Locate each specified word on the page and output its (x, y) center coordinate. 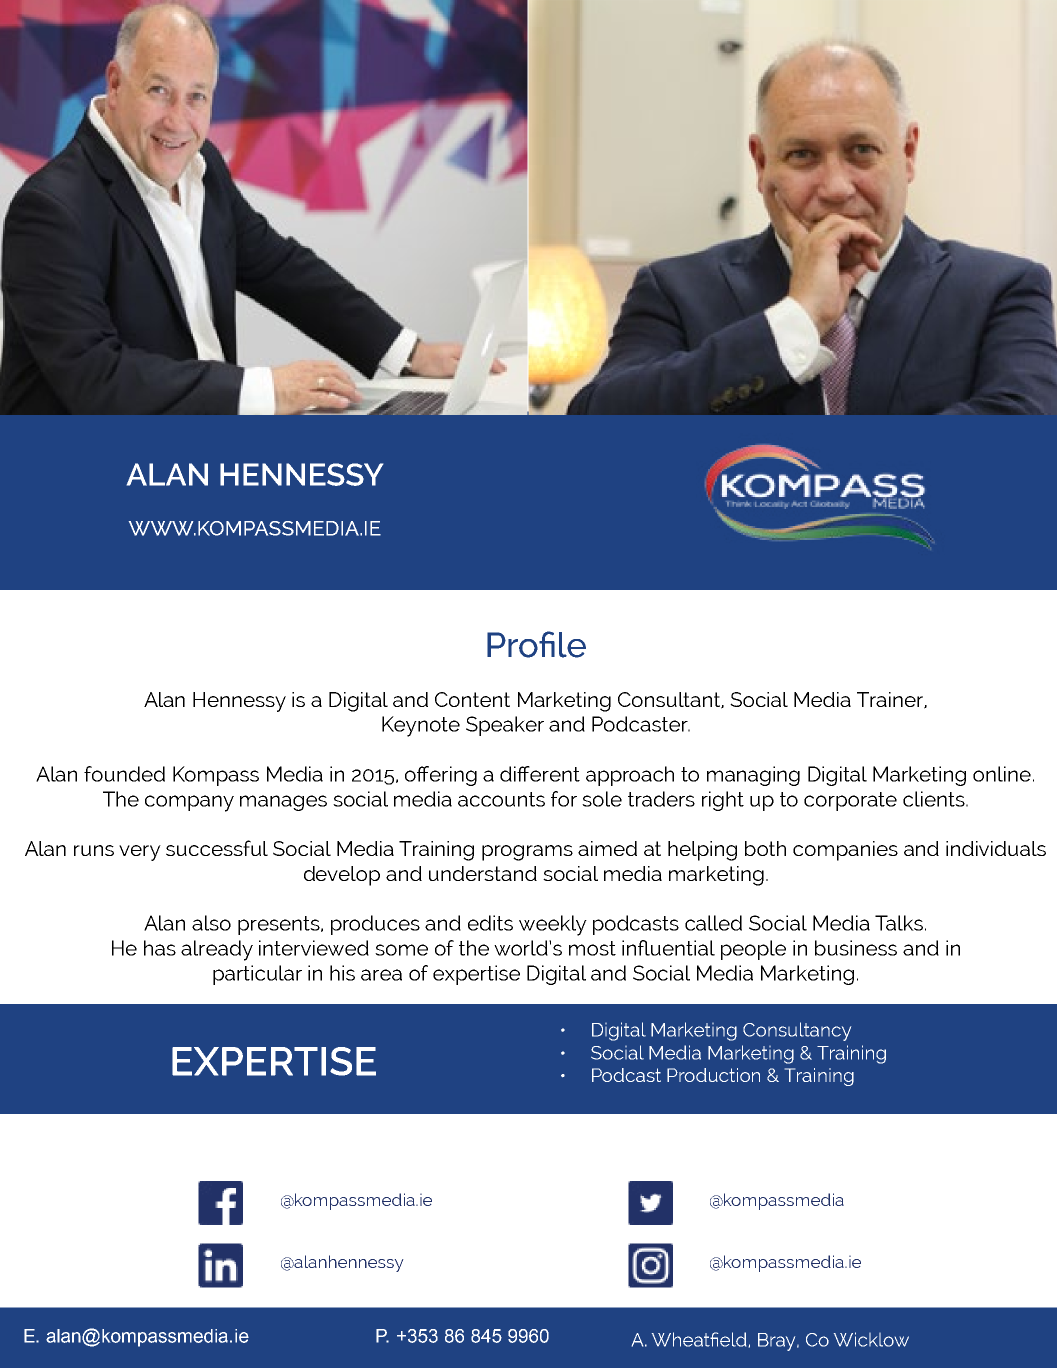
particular (257, 975)
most (592, 948)
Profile (536, 644)
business (856, 948)
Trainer (891, 700)
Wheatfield (699, 1339)
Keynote (421, 726)
